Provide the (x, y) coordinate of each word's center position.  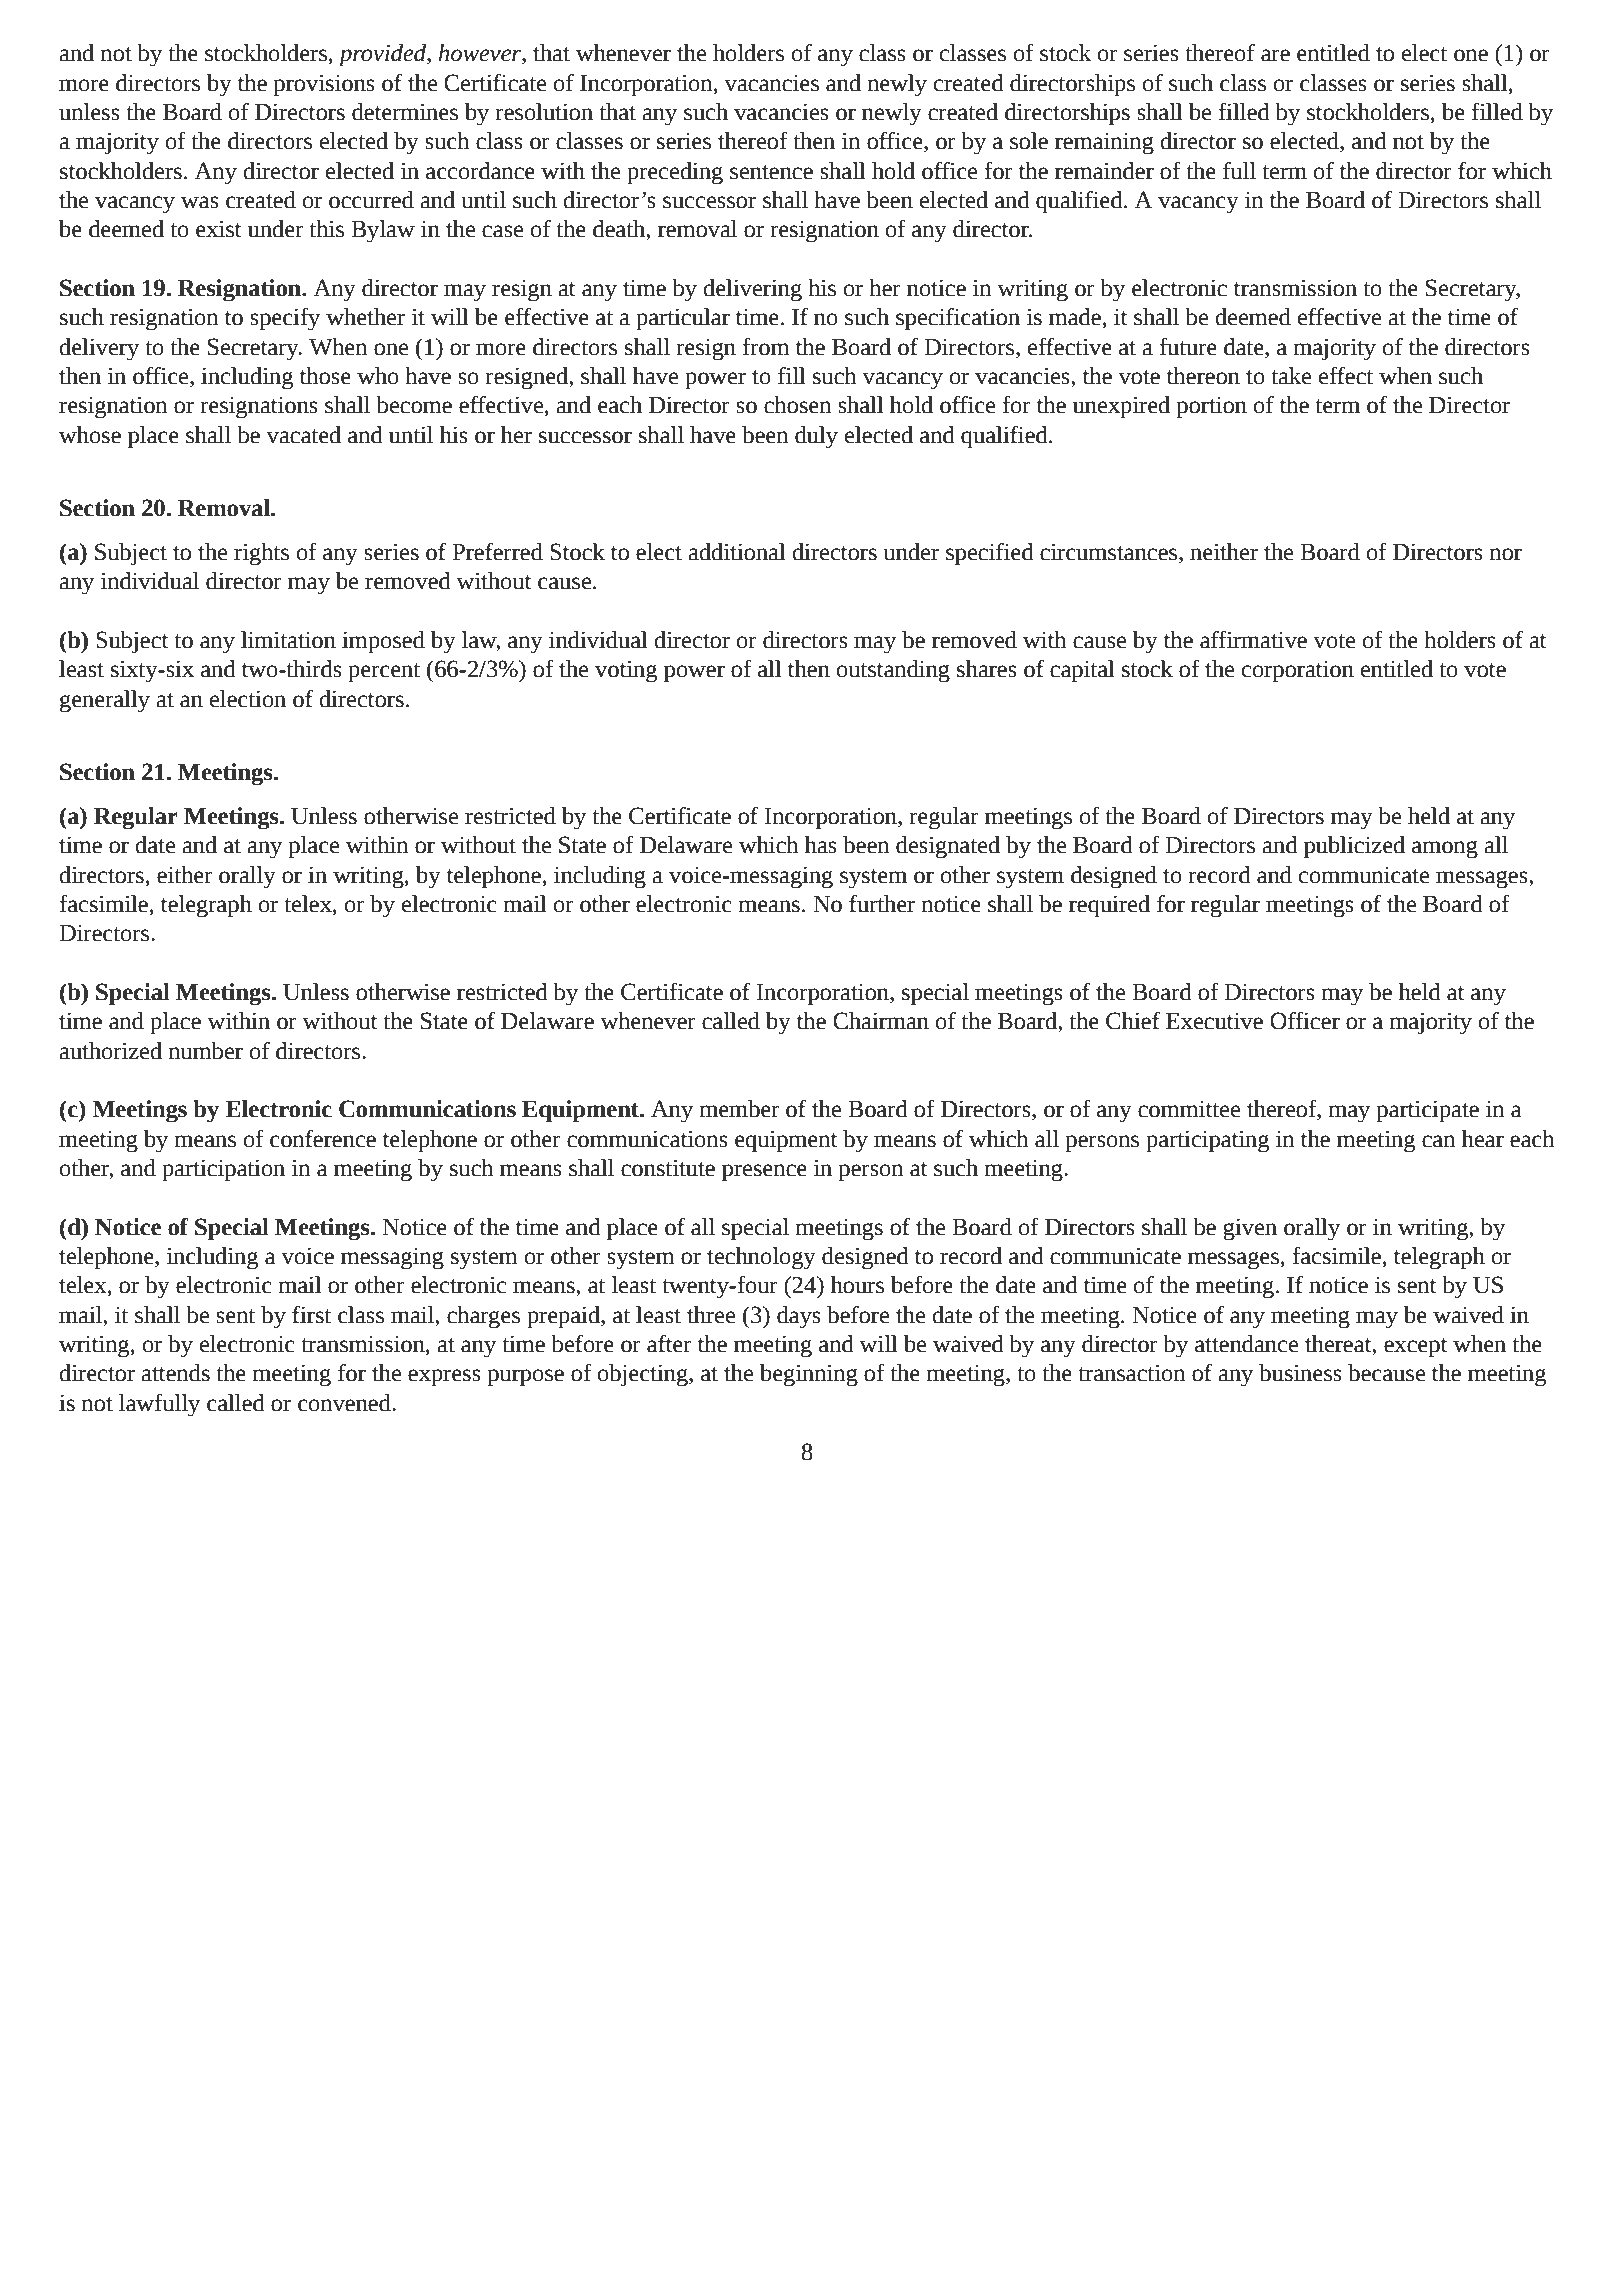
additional (737, 552)
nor (1506, 554)
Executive (1214, 1021)
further (882, 904)
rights (261, 554)
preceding (675, 173)
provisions (324, 85)
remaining (1104, 143)
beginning (809, 1375)
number (206, 1051)
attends (175, 1373)
